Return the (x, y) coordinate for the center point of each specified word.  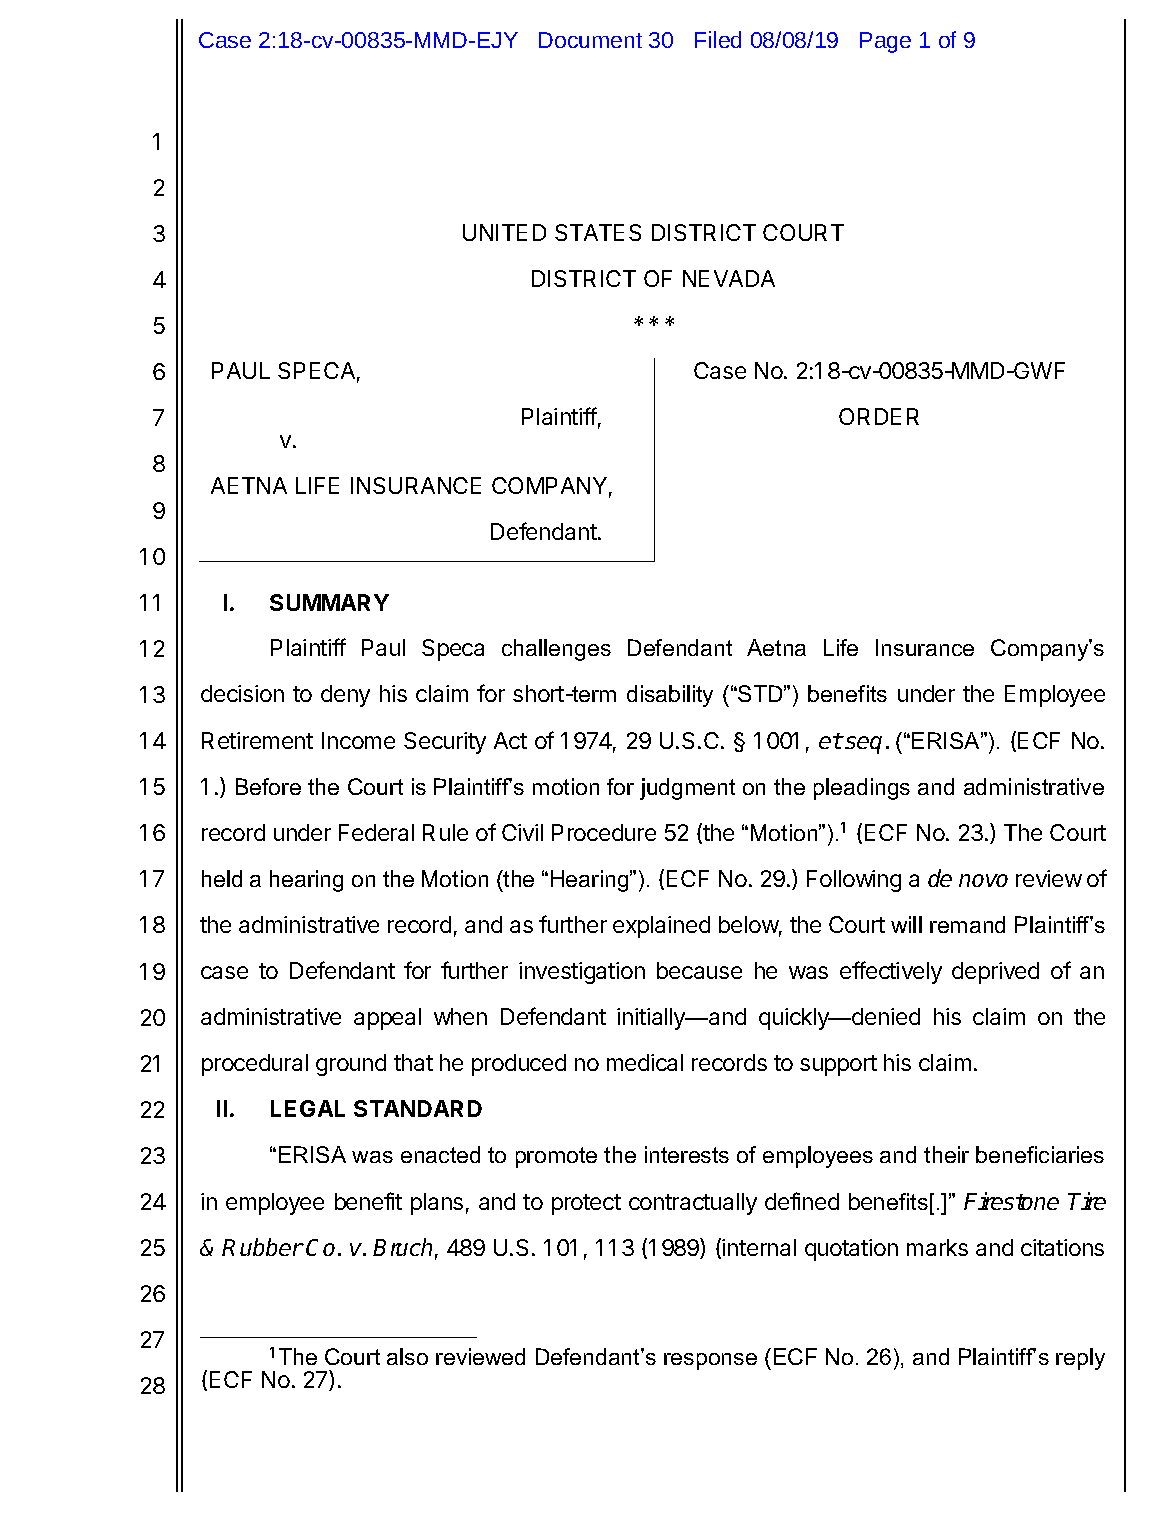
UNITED (504, 232)
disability (670, 696)
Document (590, 40)
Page (885, 42)
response (710, 1361)
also (407, 1356)
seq (863, 745)
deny (345, 696)
